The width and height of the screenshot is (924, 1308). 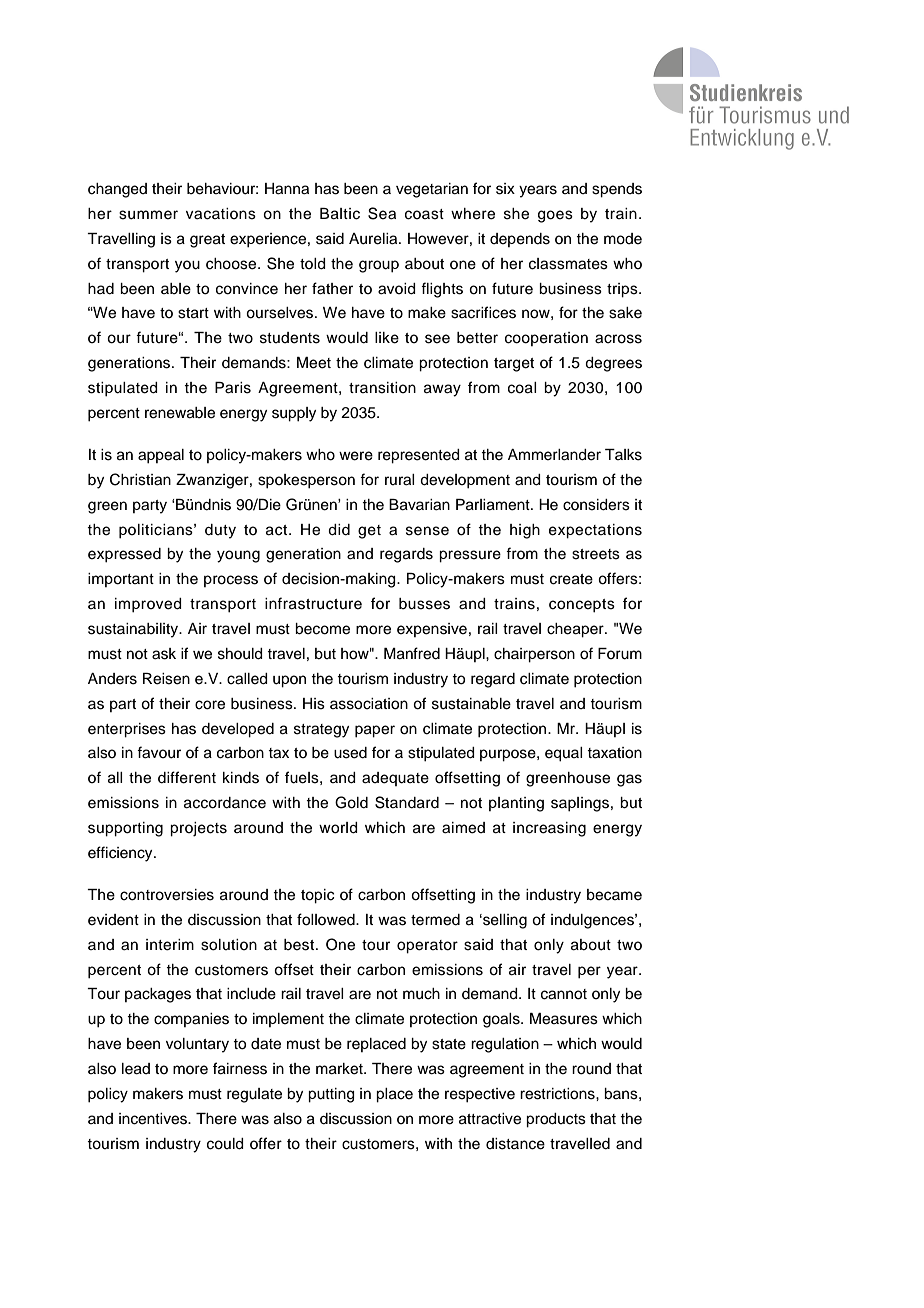 What do you see at coordinates (159, 752) in the screenshot?
I see `favour` at bounding box center [159, 752].
